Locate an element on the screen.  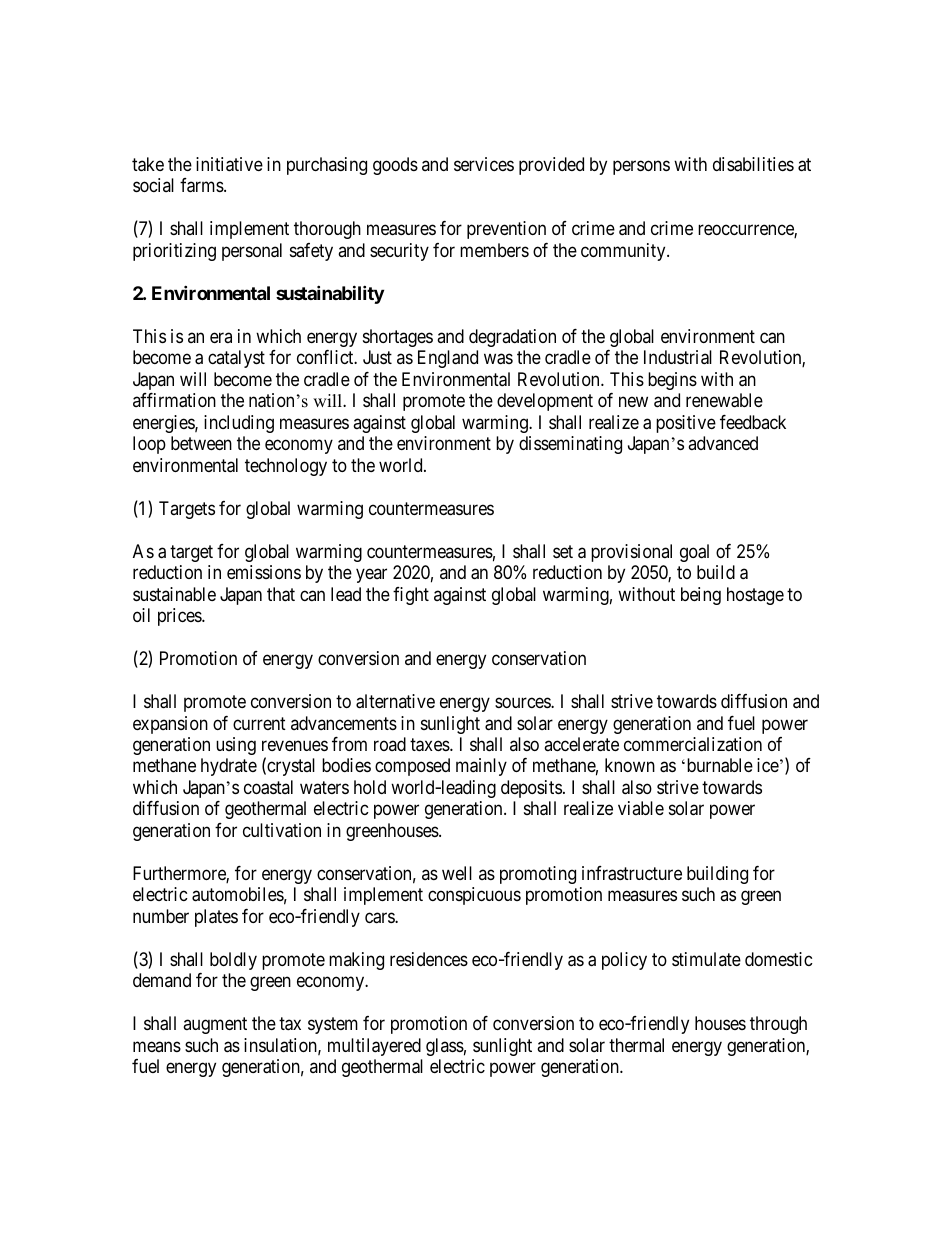
multilayered is located at coordinates (374, 1047).
